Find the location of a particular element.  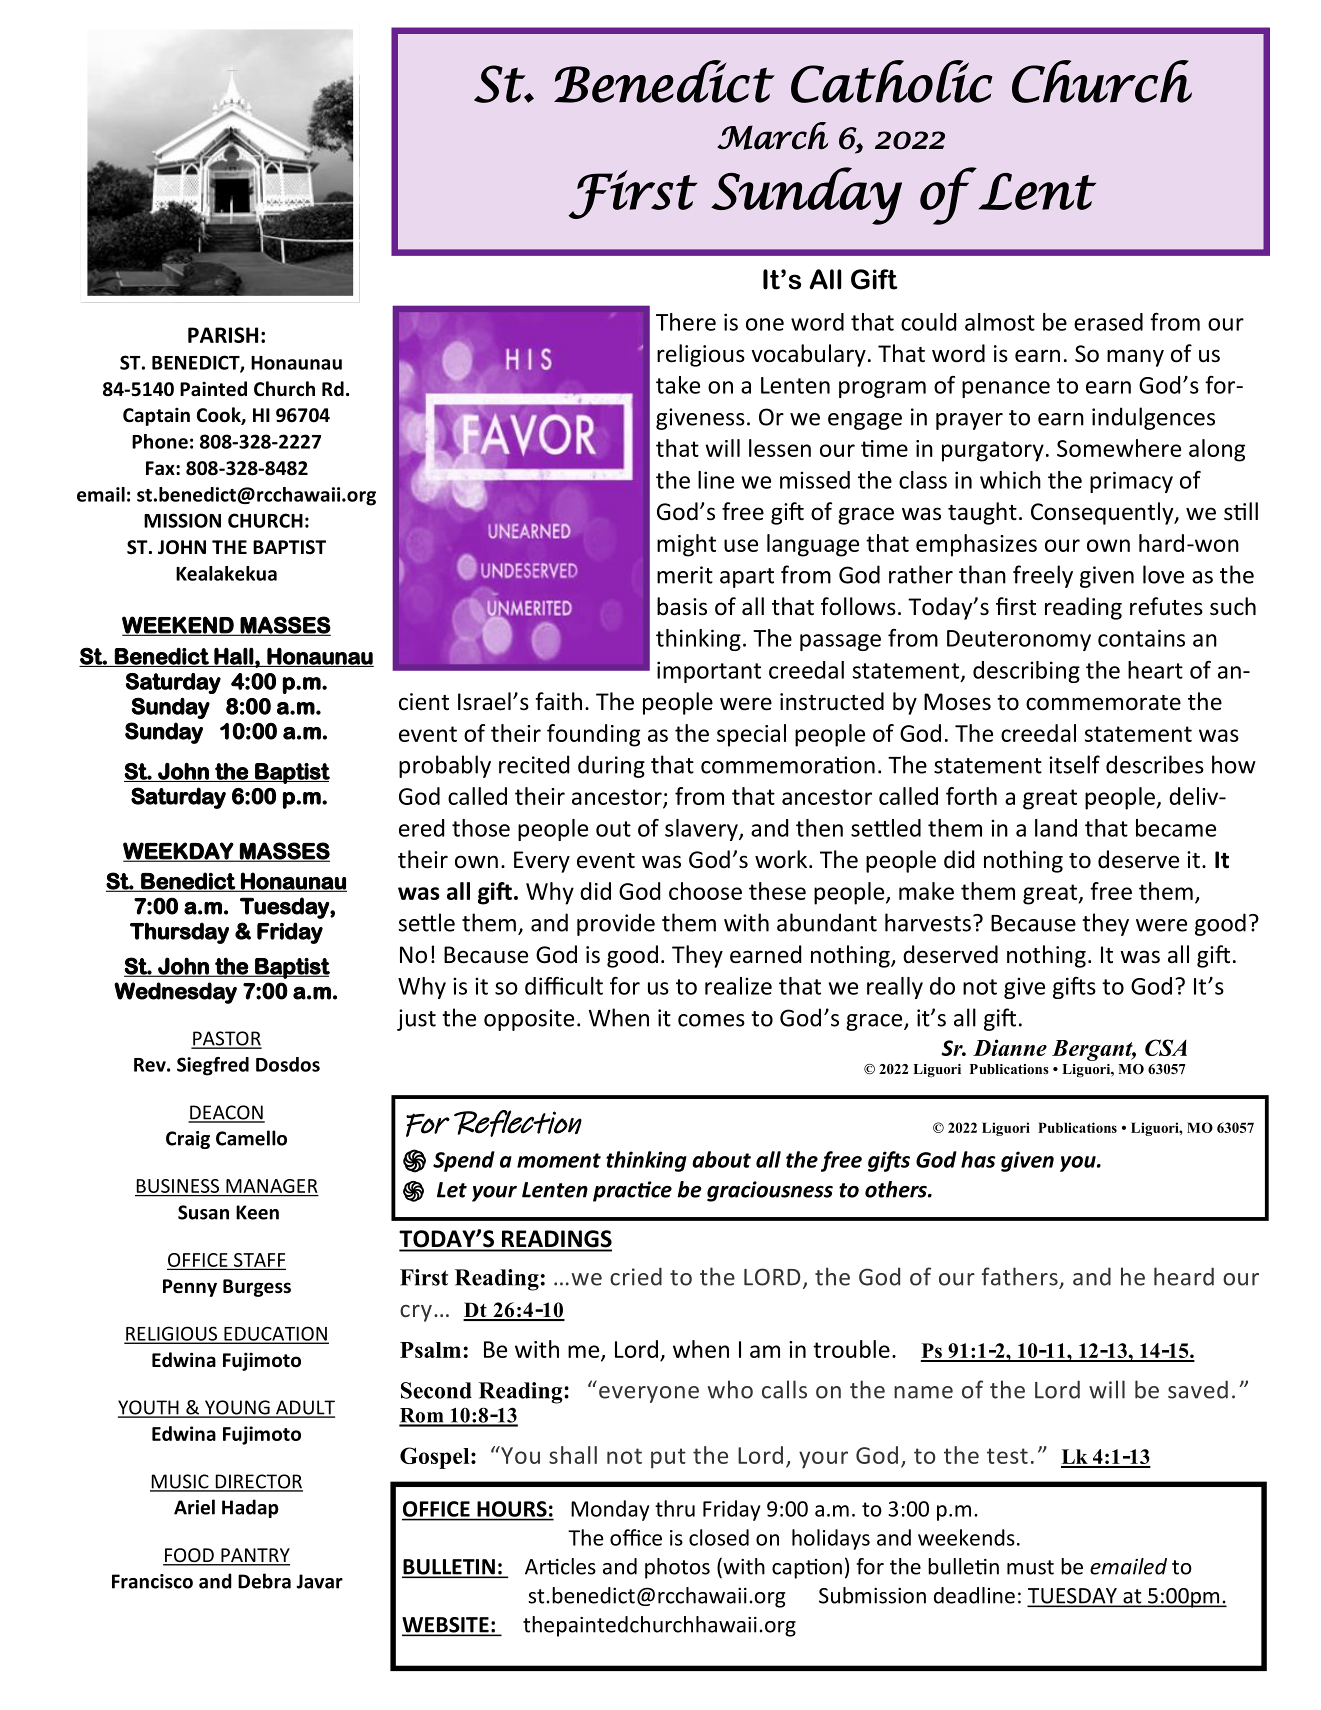

PARISH is located at coordinates (223, 335).
